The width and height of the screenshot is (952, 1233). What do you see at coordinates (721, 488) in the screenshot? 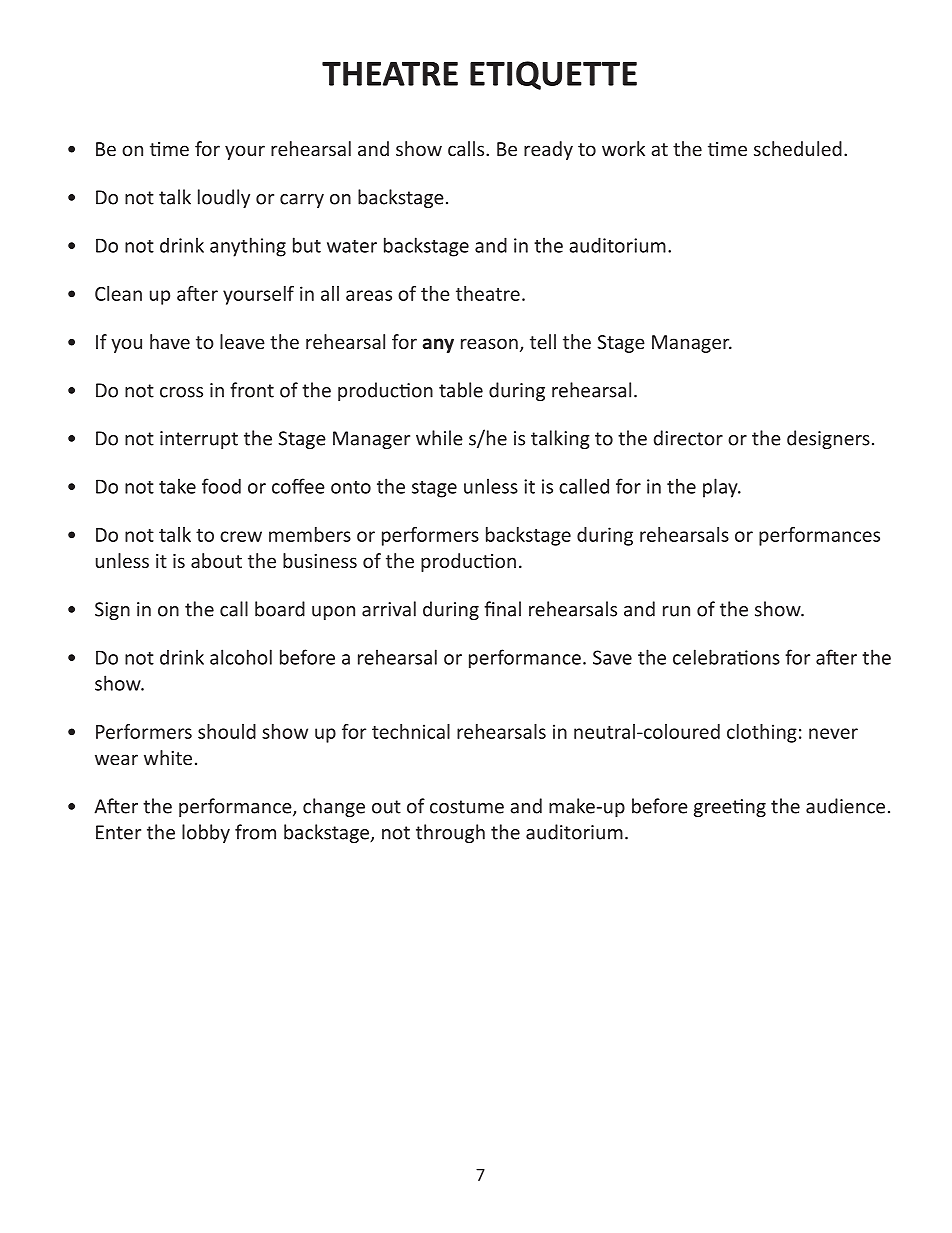
I see `play` at bounding box center [721, 488].
